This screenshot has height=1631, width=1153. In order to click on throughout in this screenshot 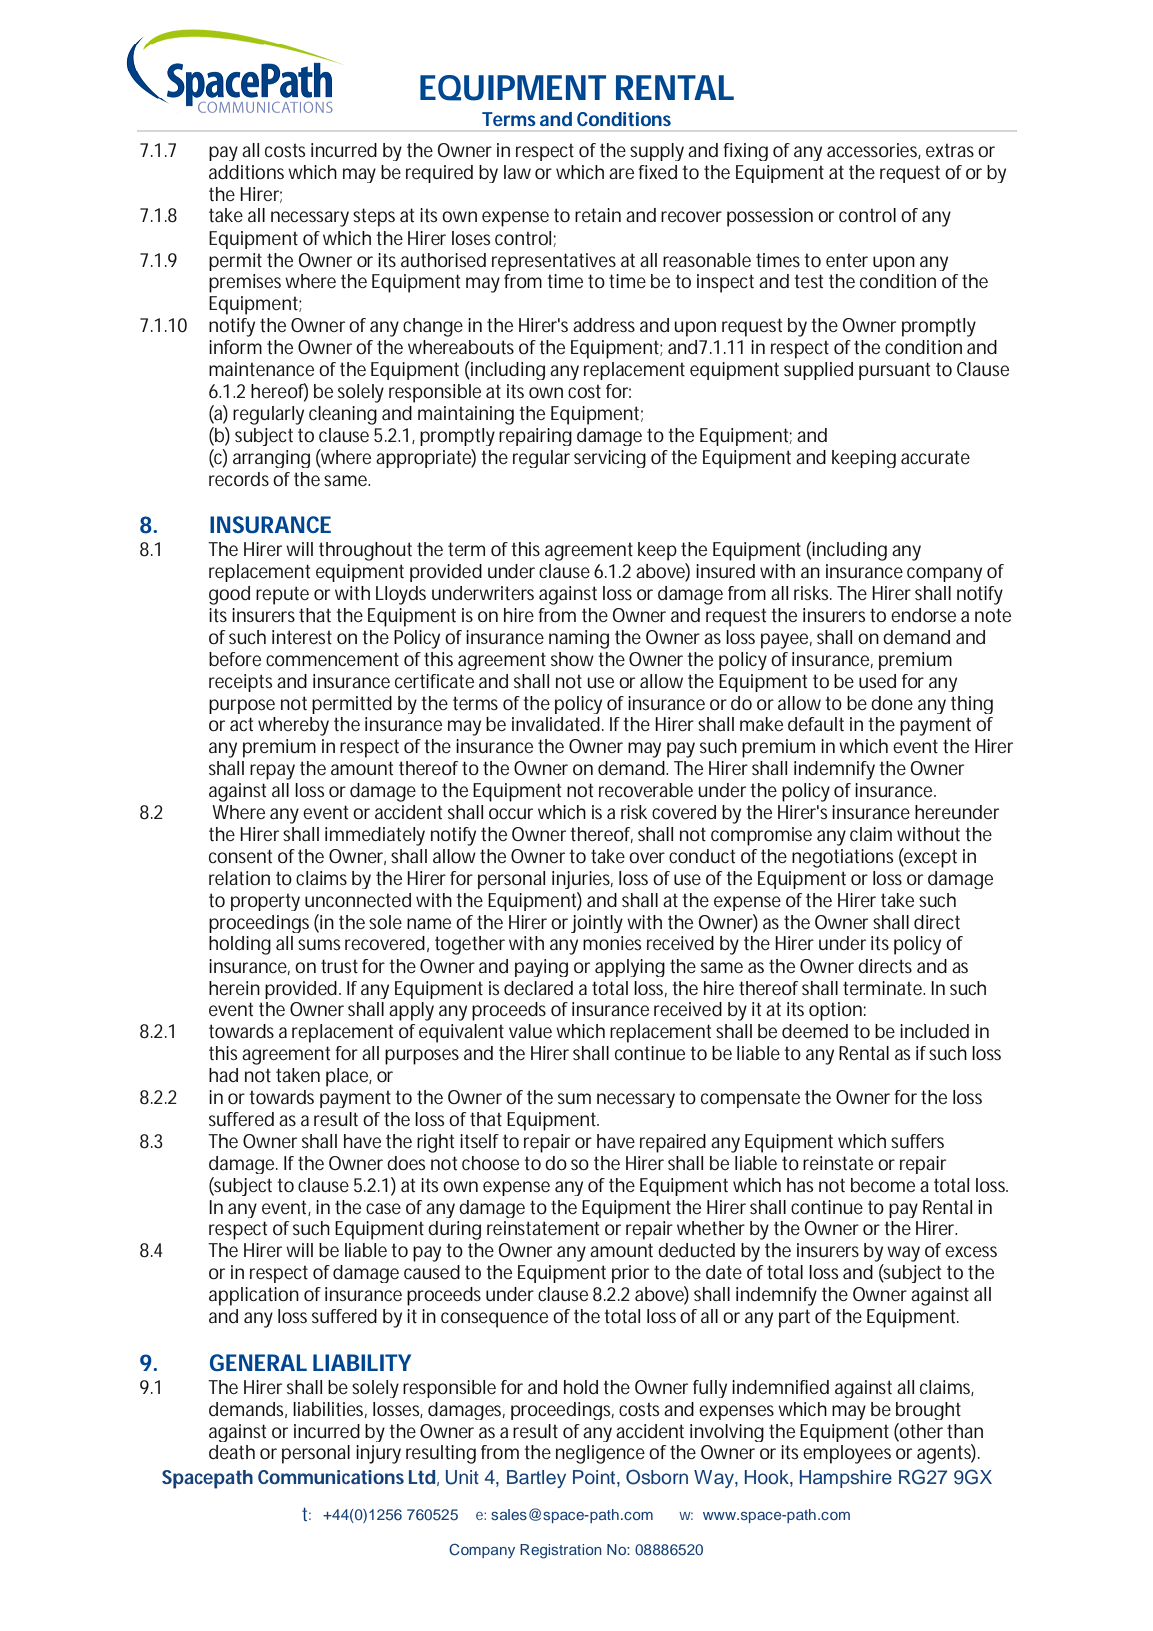, I will do `click(365, 551)`.
